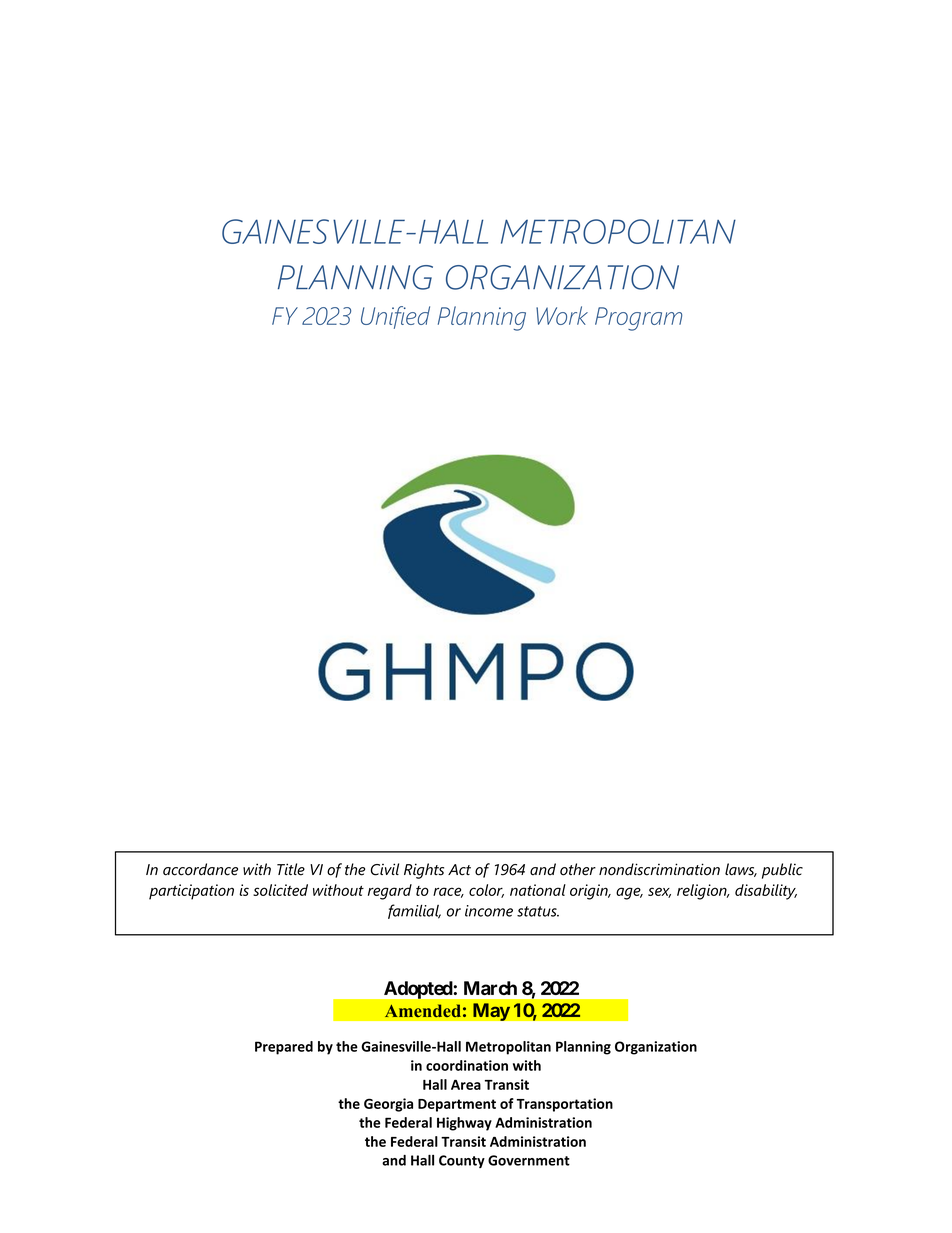  I want to click on religion, so click(703, 892).
